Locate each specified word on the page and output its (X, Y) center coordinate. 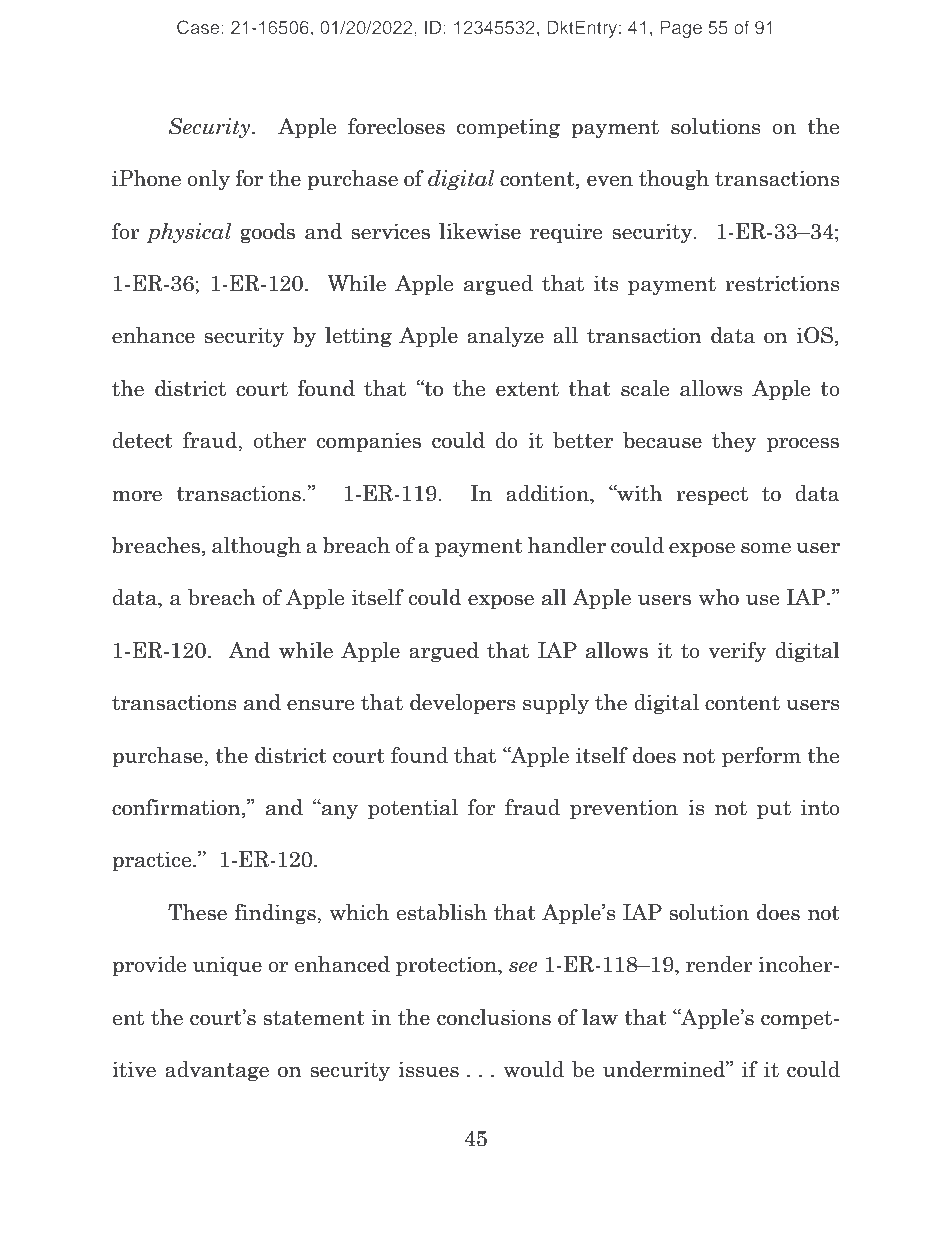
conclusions (494, 1017)
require (566, 233)
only (208, 180)
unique (227, 966)
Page (681, 29)
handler (566, 545)
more (137, 496)
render (719, 964)
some (766, 548)
